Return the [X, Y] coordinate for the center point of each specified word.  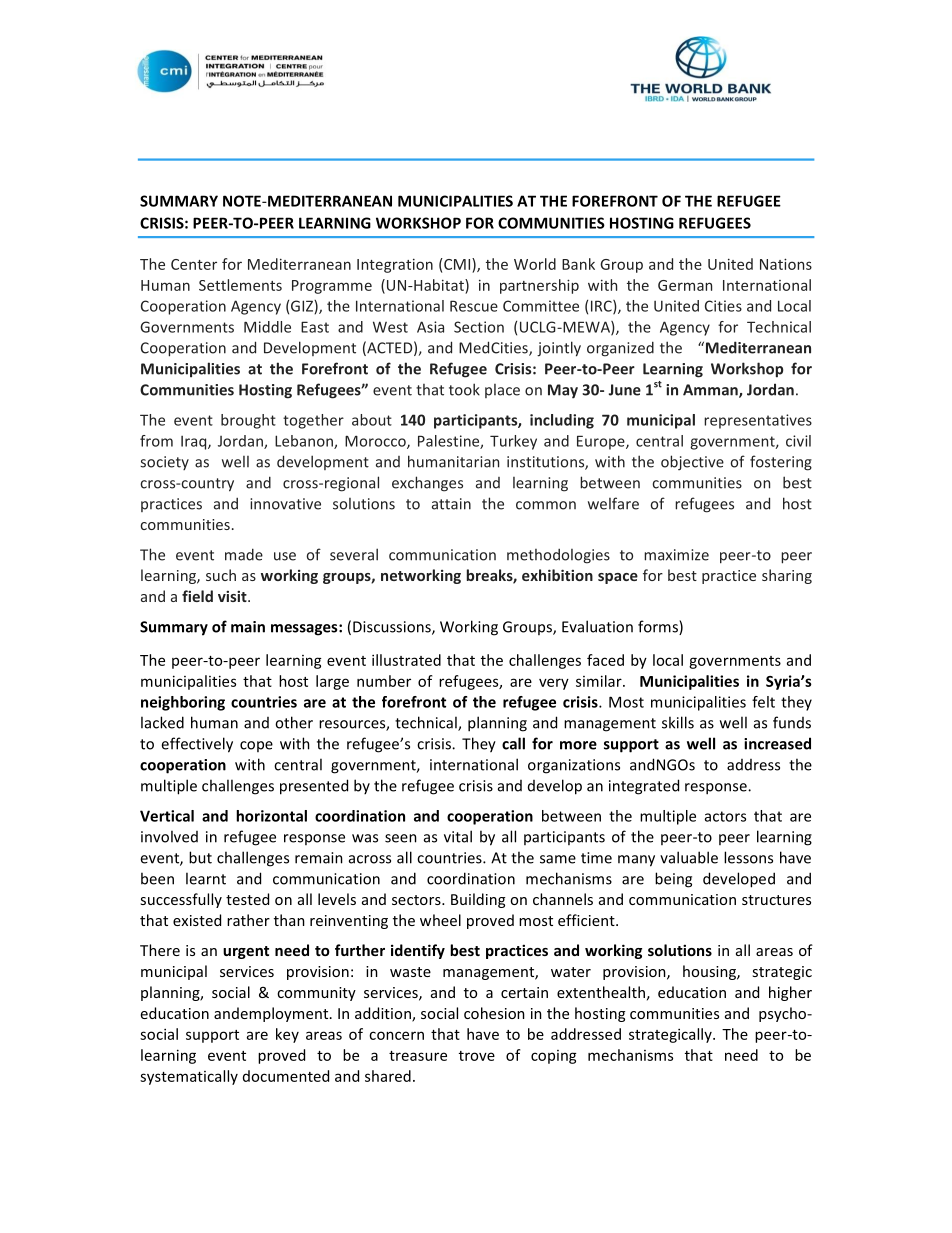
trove [477, 1056]
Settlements [240, 285]
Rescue [474, 306]
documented [286, 1076]
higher [790, 993]
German [685, 285]
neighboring [183, 703]
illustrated [406, 660]
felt [763, 702]
